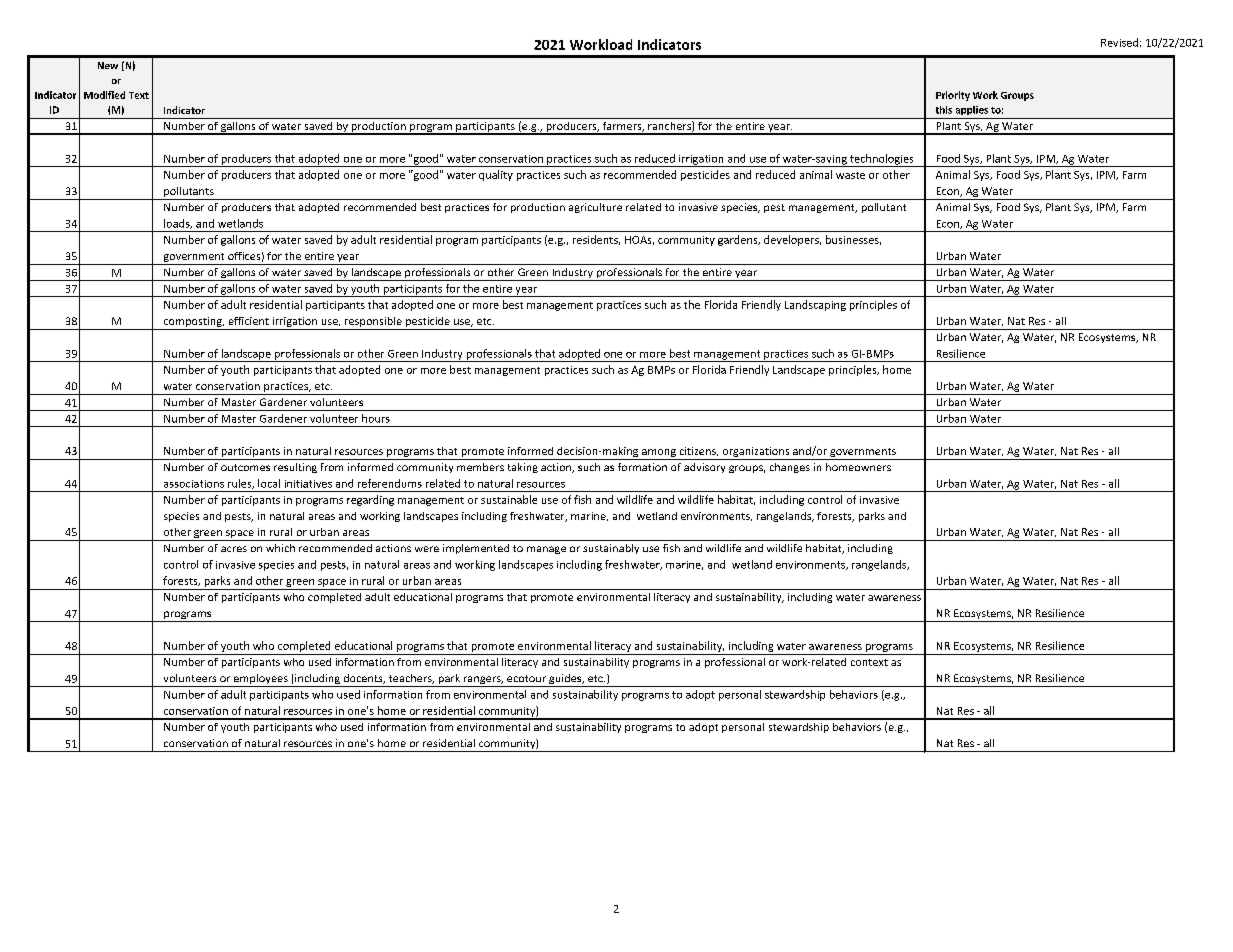 The height and width of the image is (952, 1233). I want to click on Modified, so click(104, 95).
